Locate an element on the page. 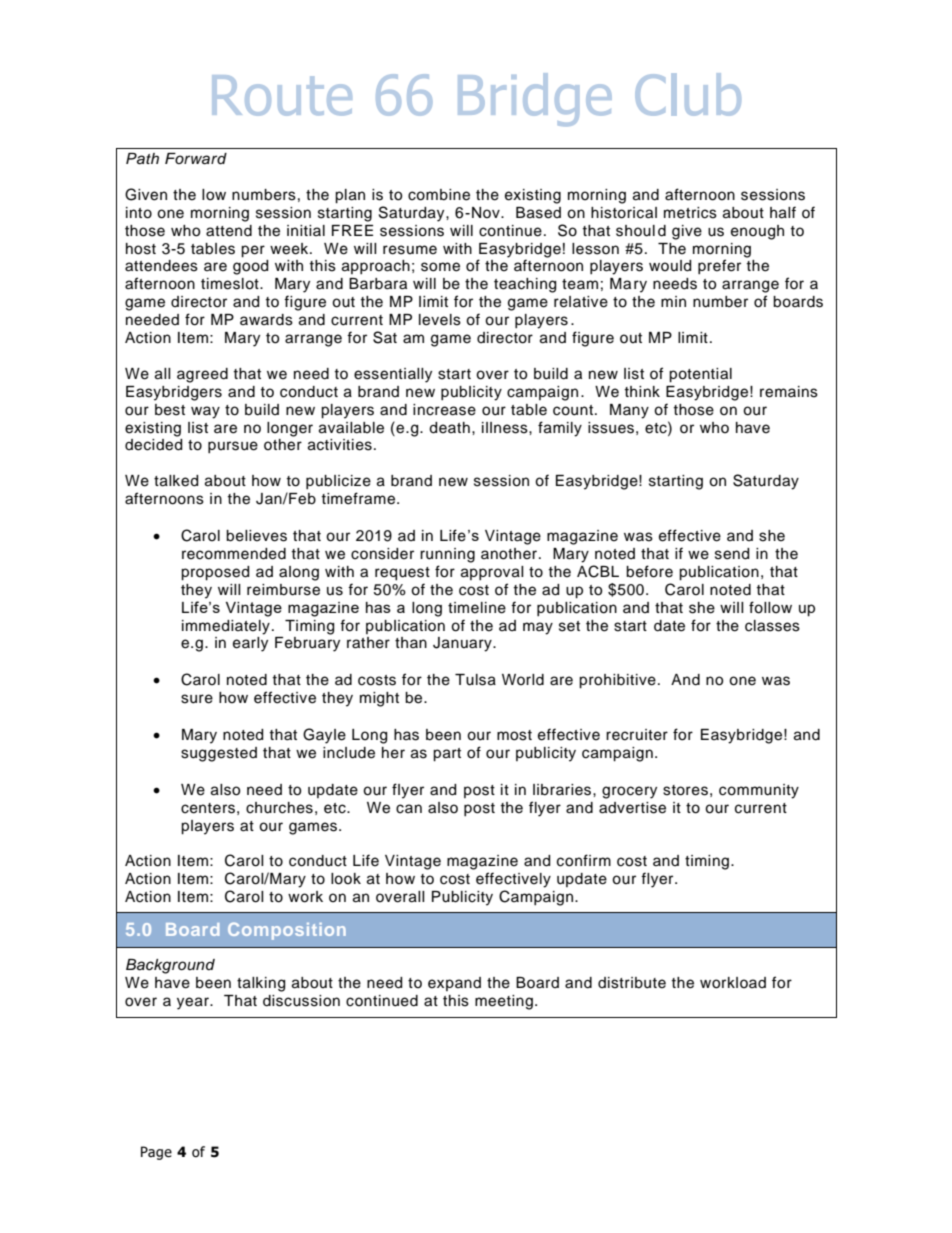 The image size is (952, 1233). part is located at coordinates (447, 755).
